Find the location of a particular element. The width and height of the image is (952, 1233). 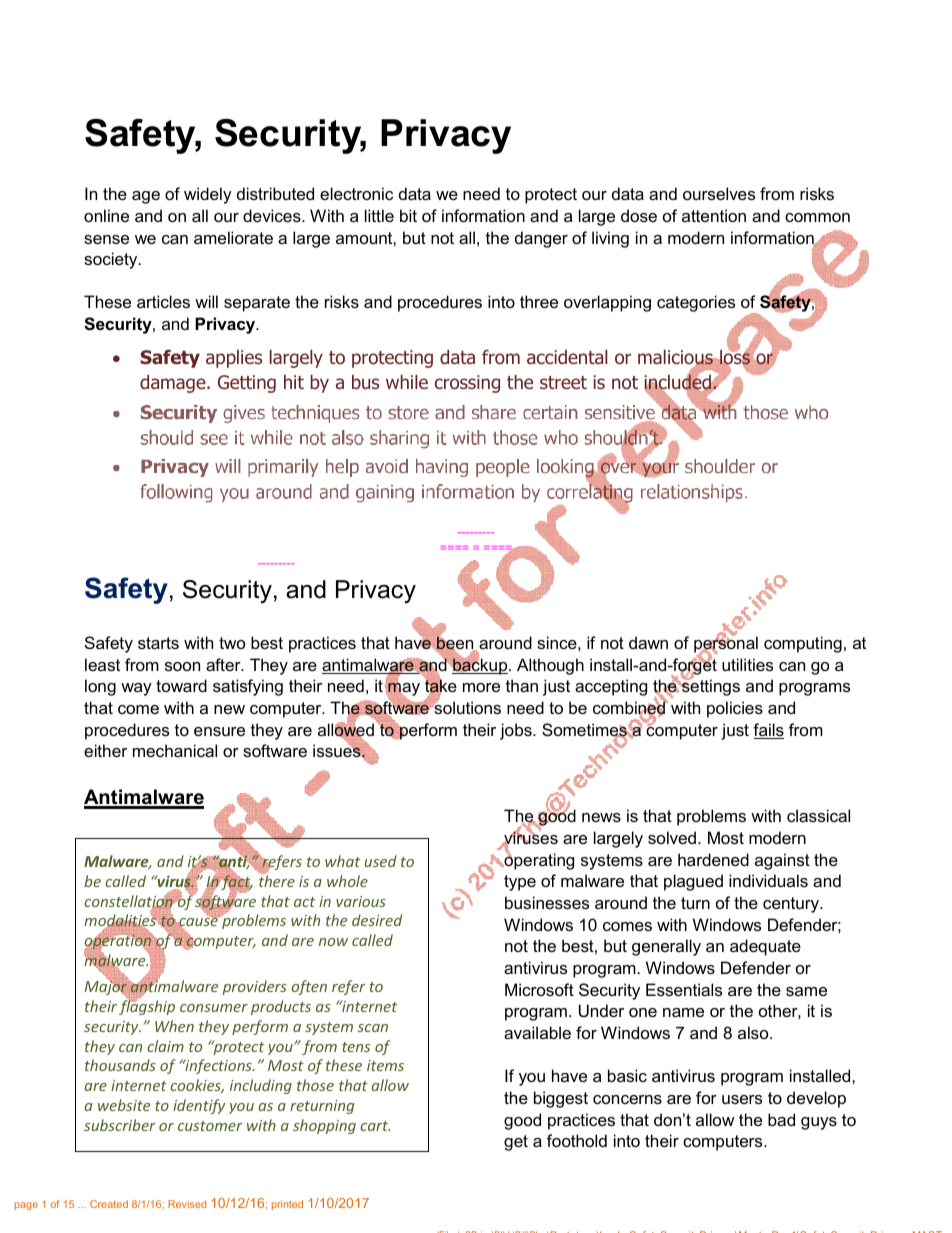

cart is located at coordinates (375, 1126).
